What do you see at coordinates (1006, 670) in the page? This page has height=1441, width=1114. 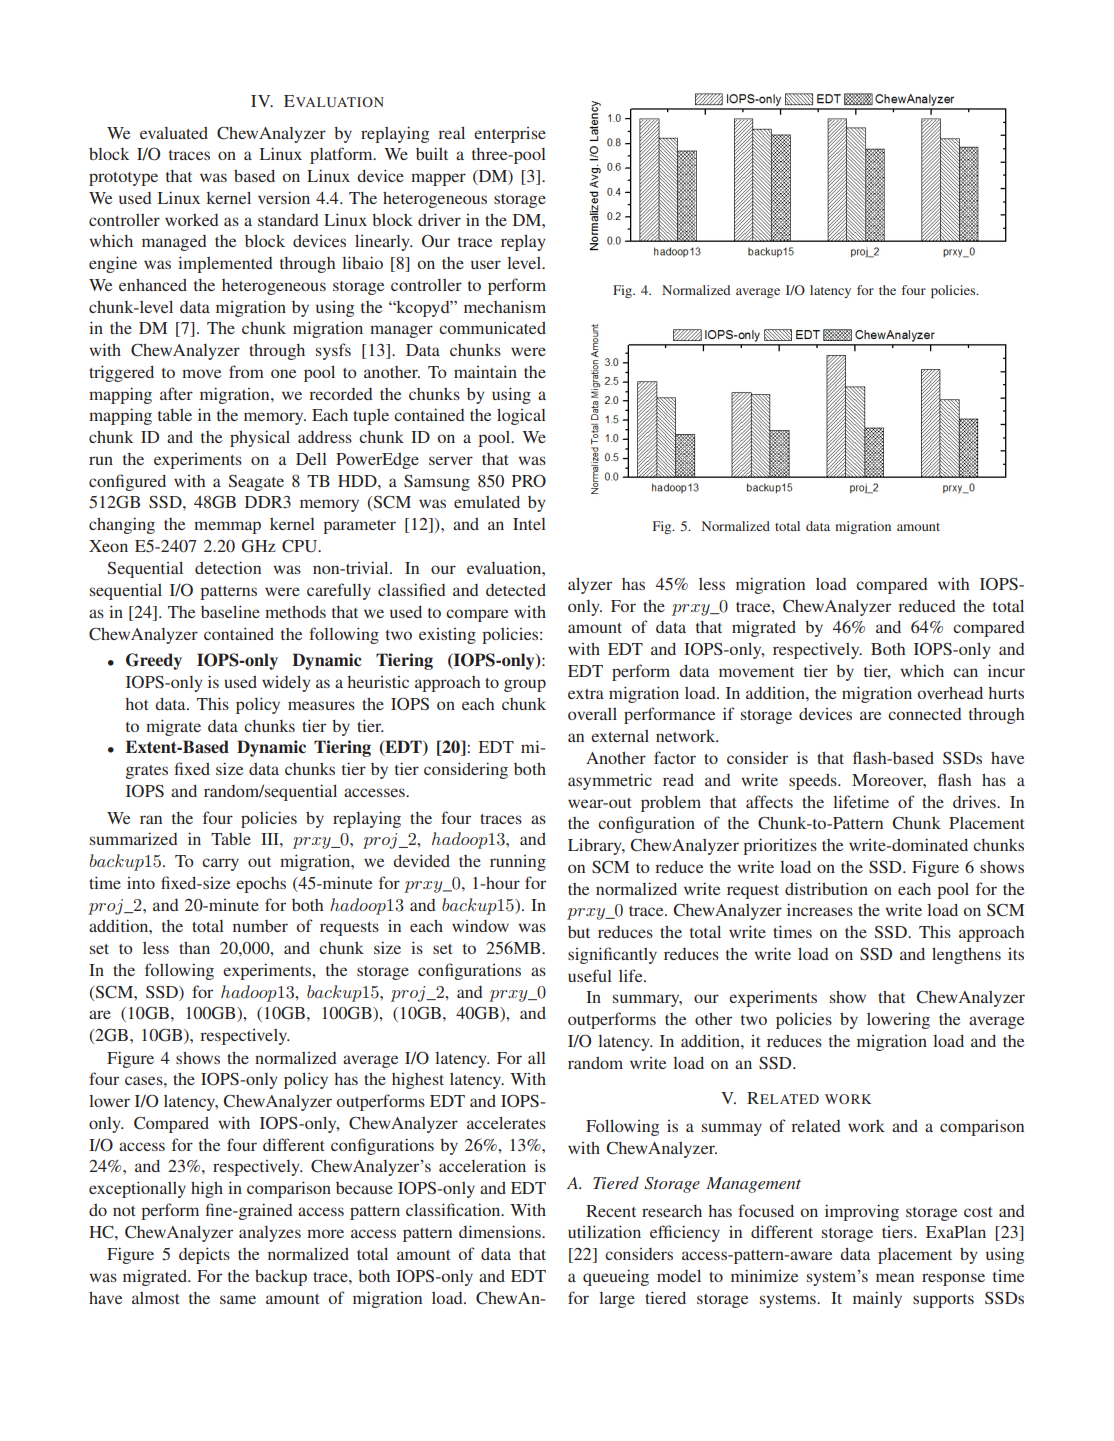 I see `incur` at bounding box center [1006, 670].
